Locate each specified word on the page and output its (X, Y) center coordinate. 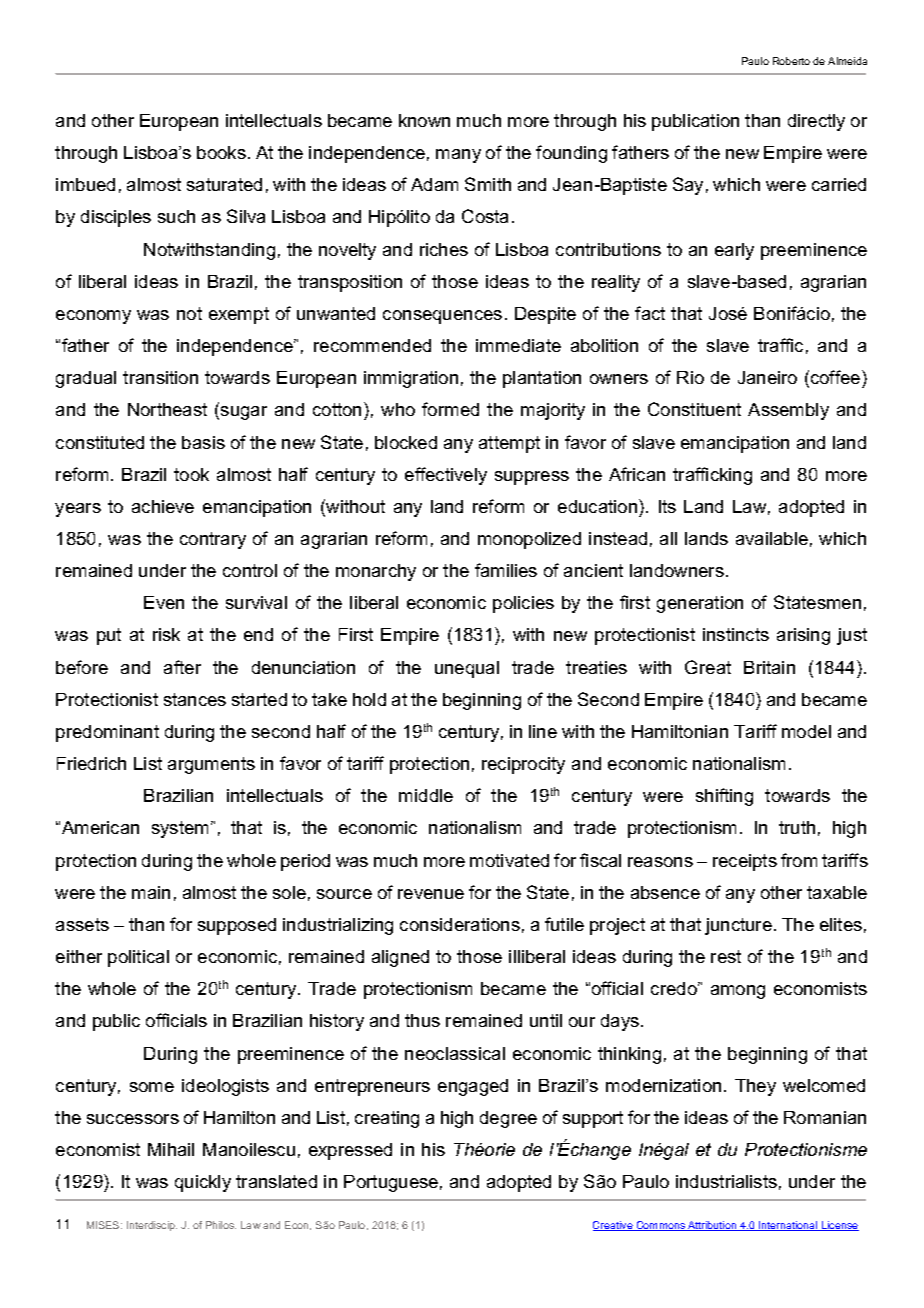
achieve (163, 506)
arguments (211, 765)
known (424, 120)
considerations (460, 924)
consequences (442, 317)
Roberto (791, 61)
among (738, 992)
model (806, 731)
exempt (239, 315)
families (506, 570)
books (221, 152)
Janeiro (767, 377)
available (772, 538)
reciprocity (523, 765)
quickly (203, 1183)
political (138, 958)
